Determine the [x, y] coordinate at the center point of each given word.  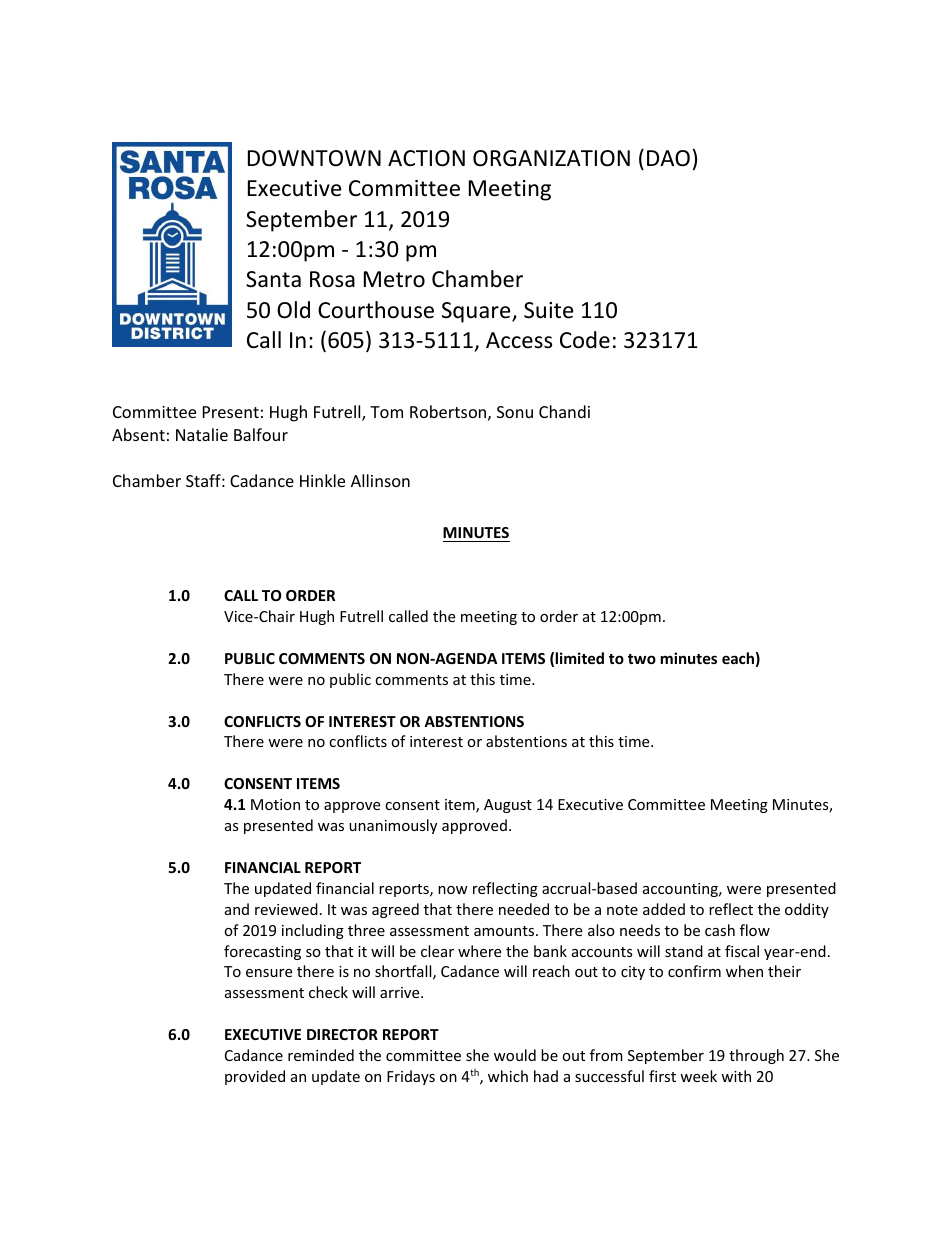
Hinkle [322, 480]
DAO [668, 158]
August [508, 806]
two [642, 659]
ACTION [426, 158]
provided [255, 1077]
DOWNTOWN [314, 158]
